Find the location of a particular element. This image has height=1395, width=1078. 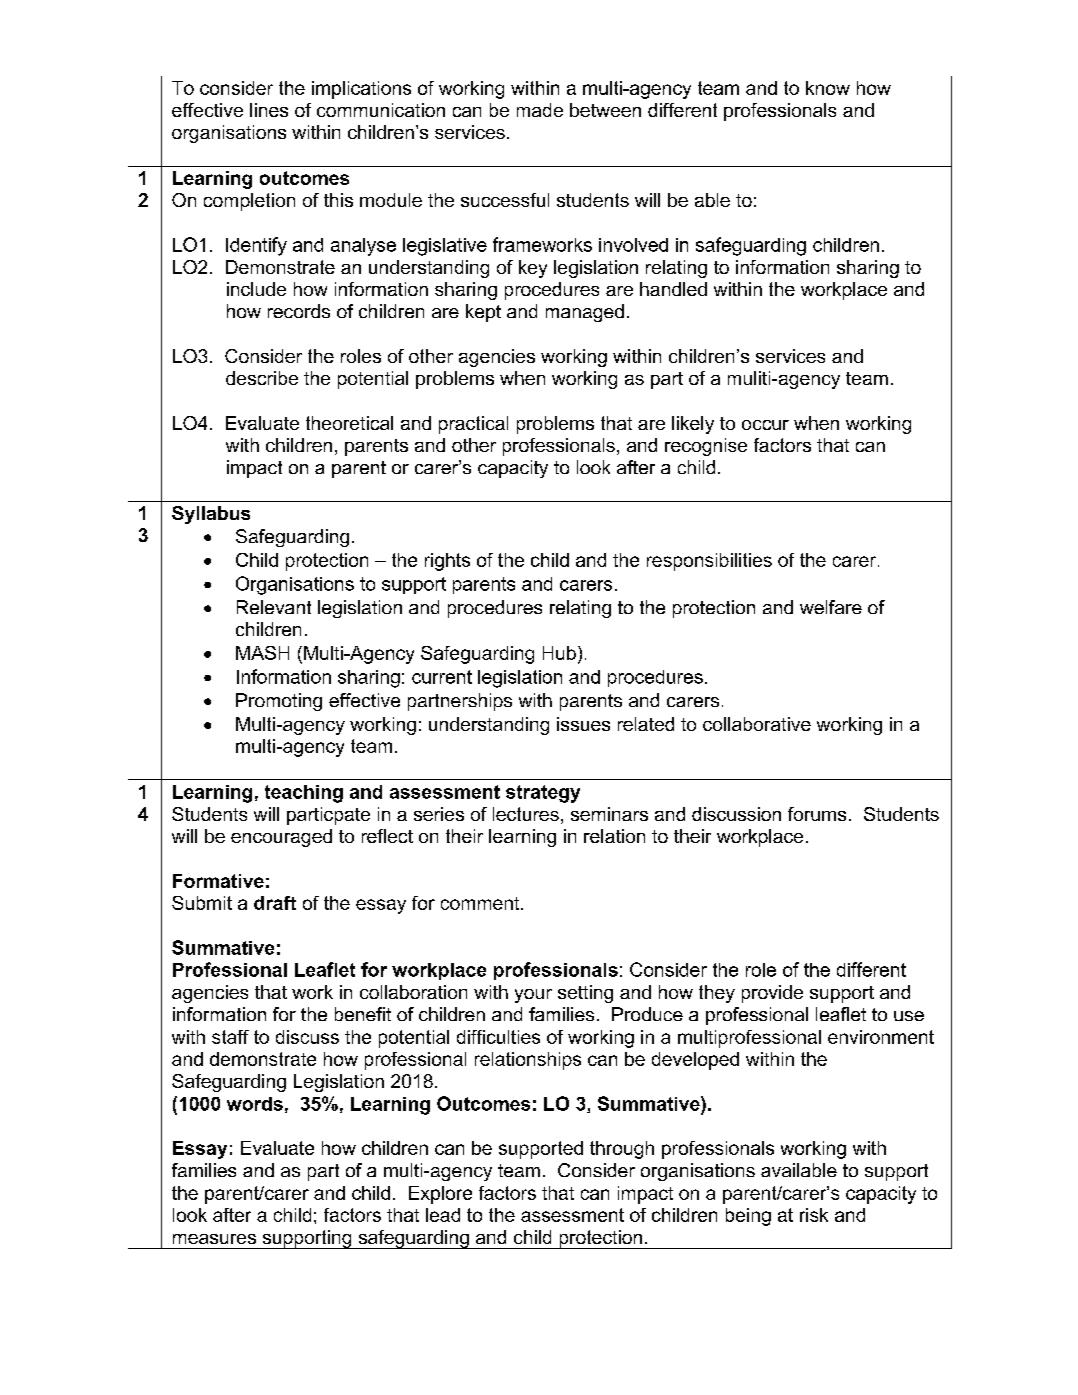

Hub is located at coordinates (559, 653).
